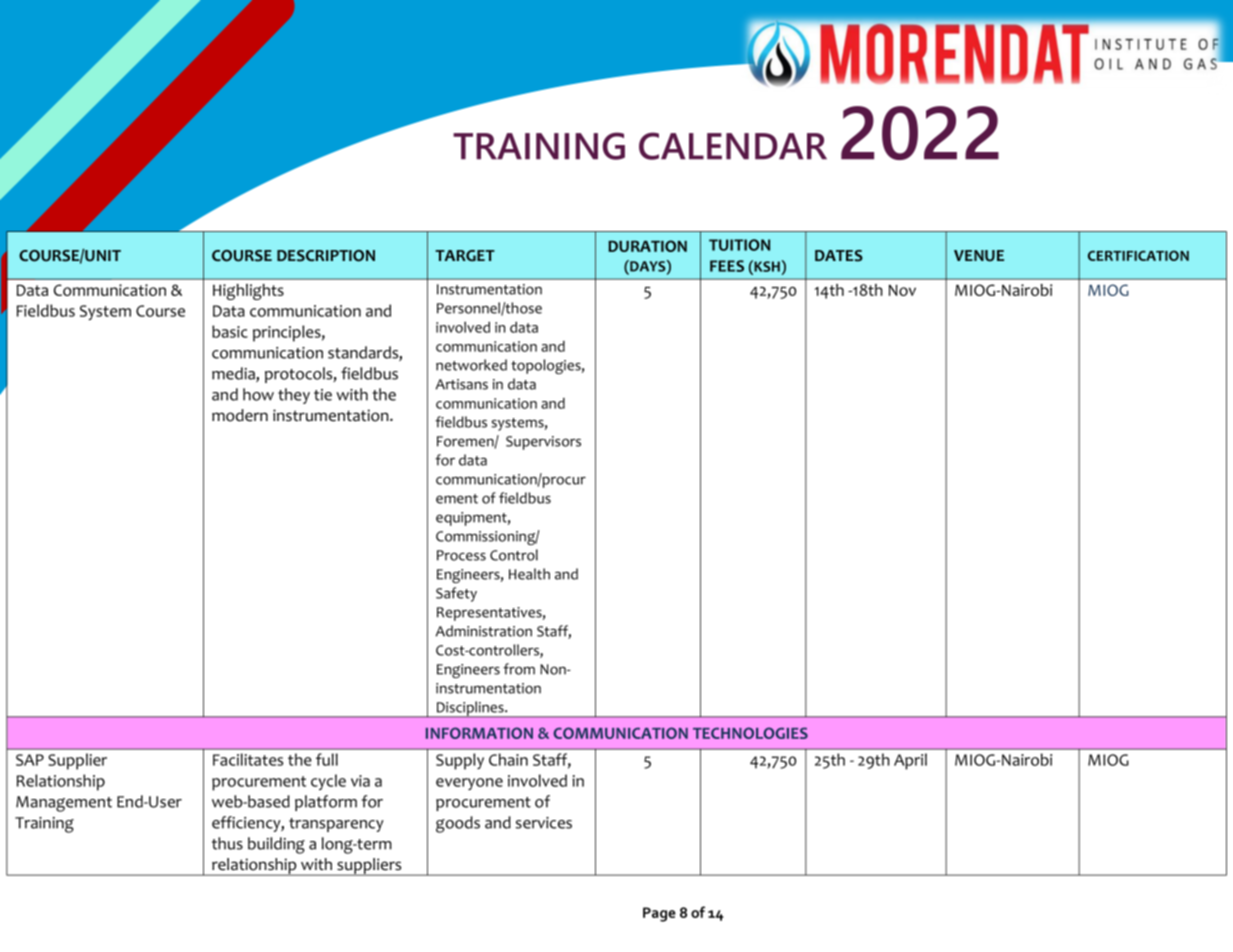 This document has width=1233, height=952. I want to click on Page, so click(659, 914).
